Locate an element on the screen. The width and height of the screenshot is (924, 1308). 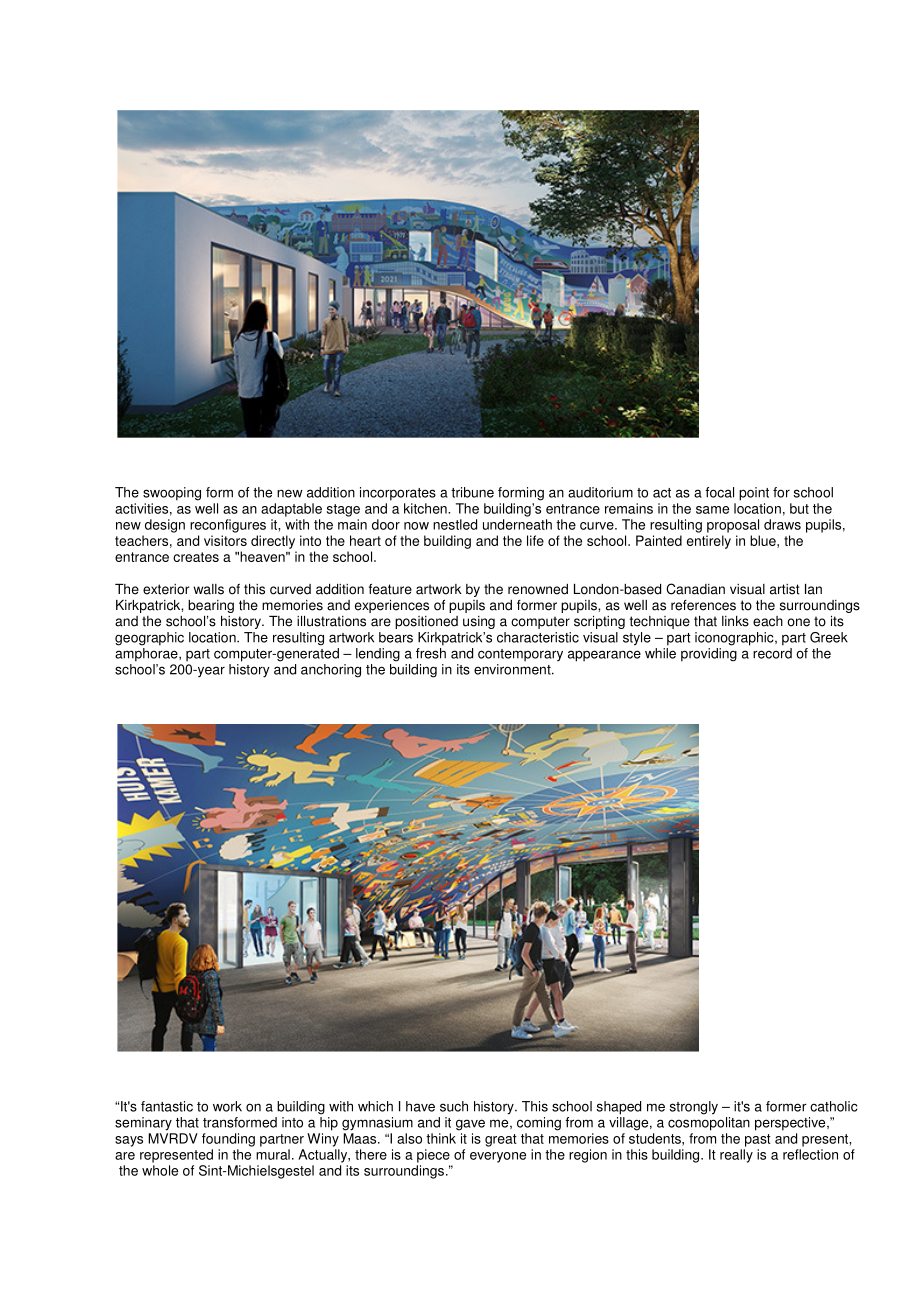
founding is located at coordinates (228, 1140).
